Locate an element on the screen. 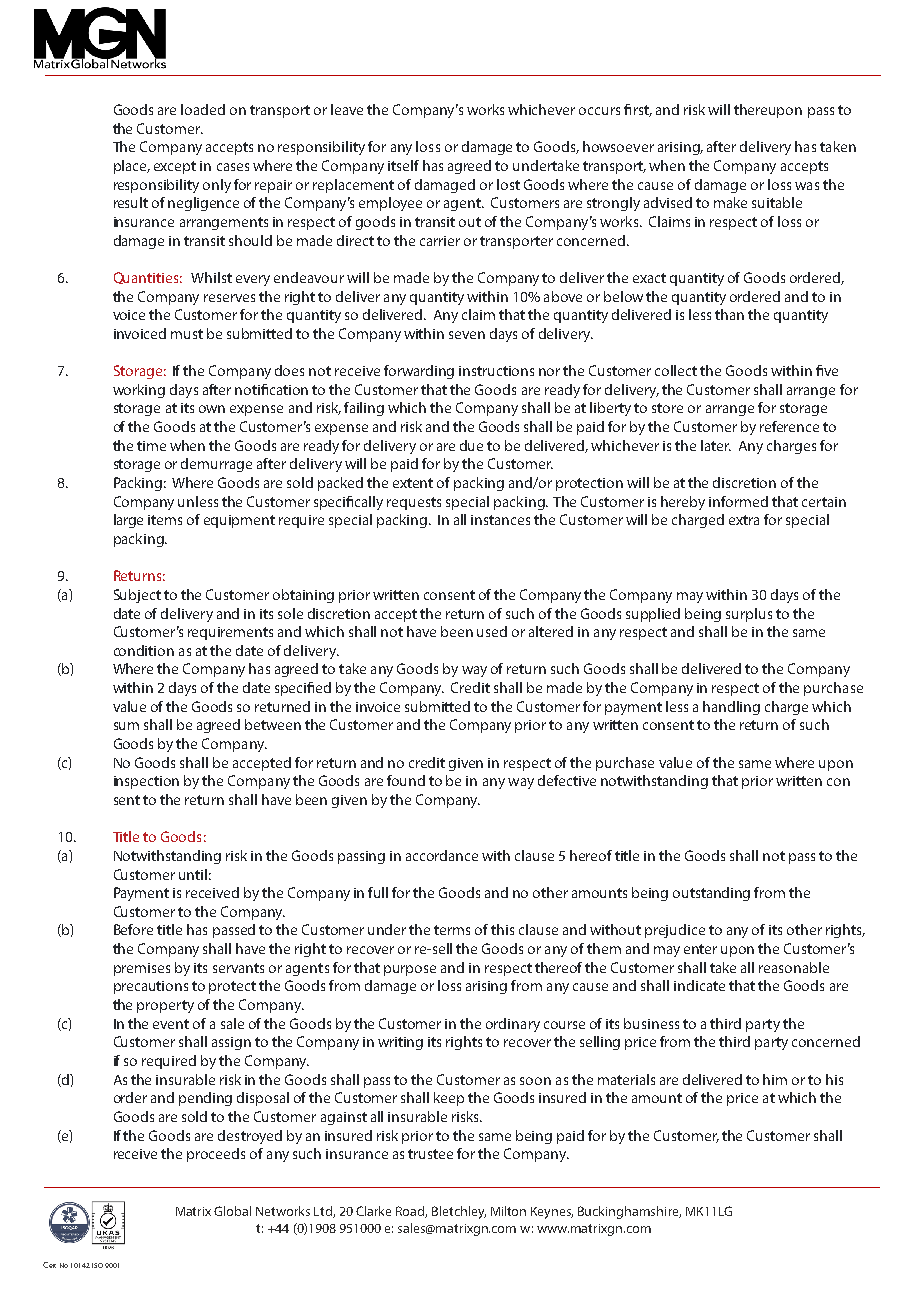  itself is located at coordinates (403, 165).
